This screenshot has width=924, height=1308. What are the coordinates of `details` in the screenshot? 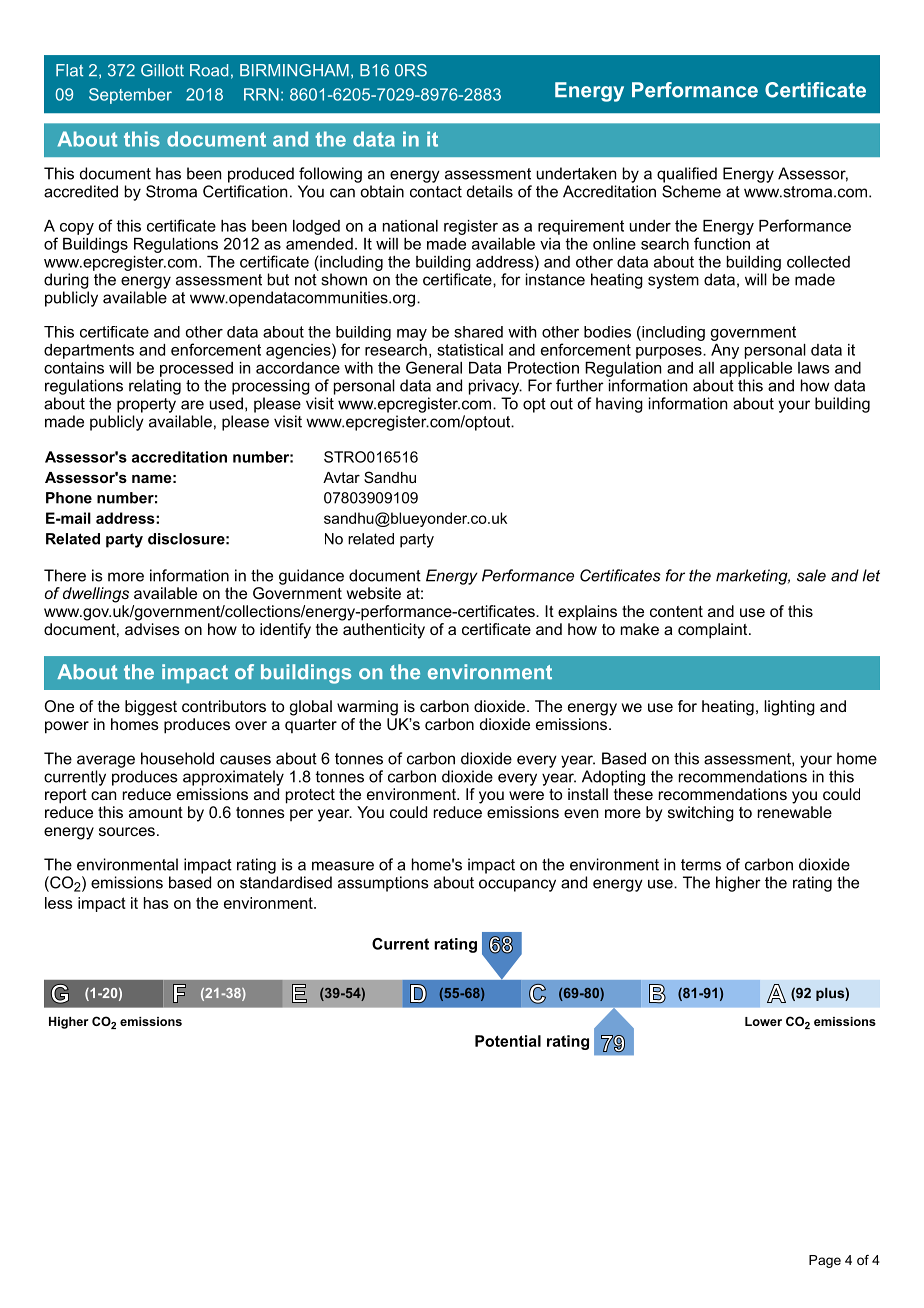 It's located at (490, 191).
